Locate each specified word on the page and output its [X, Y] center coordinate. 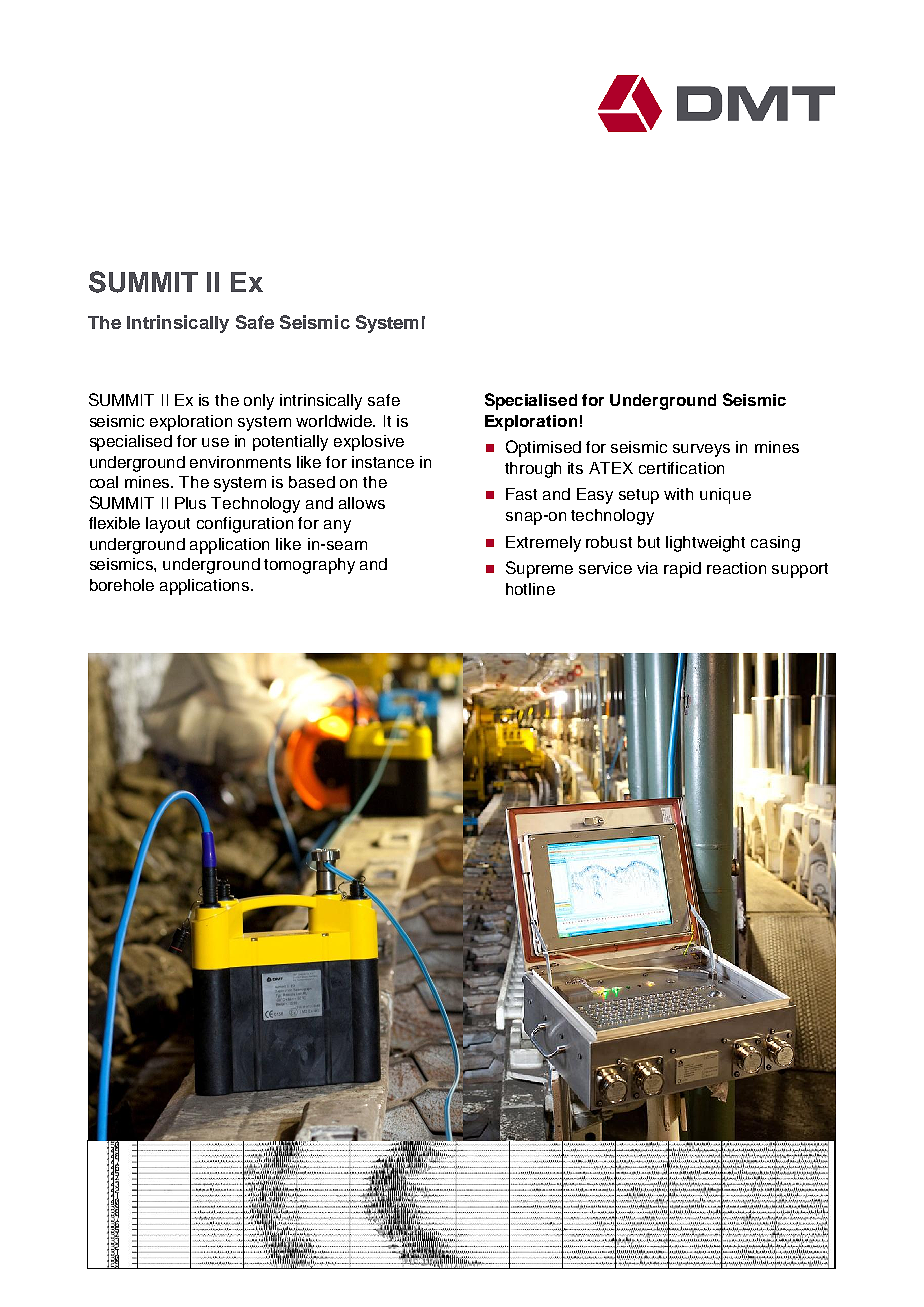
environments [240, 462]
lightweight [705, 544]
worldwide [335, 421]
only [259, 402]
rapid [682, 570]
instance [383, 462]
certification [681, 468]
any [337, 526]
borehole [122, 585]
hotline [530, 589]
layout [168, 525]
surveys [701, 450]
